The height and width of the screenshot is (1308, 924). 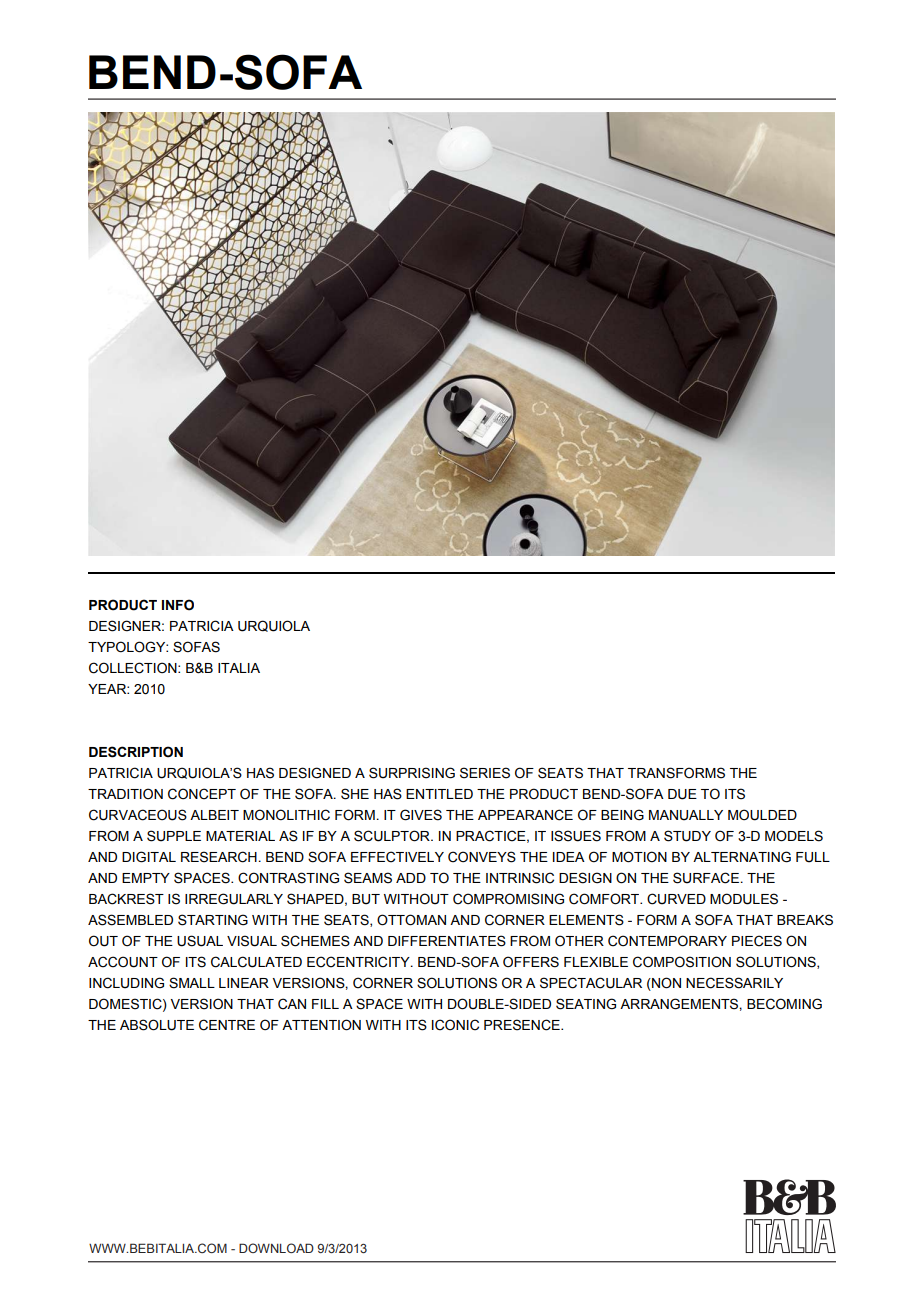 I want to click on DOWNLOAD, so click(x=276, y=1248).
